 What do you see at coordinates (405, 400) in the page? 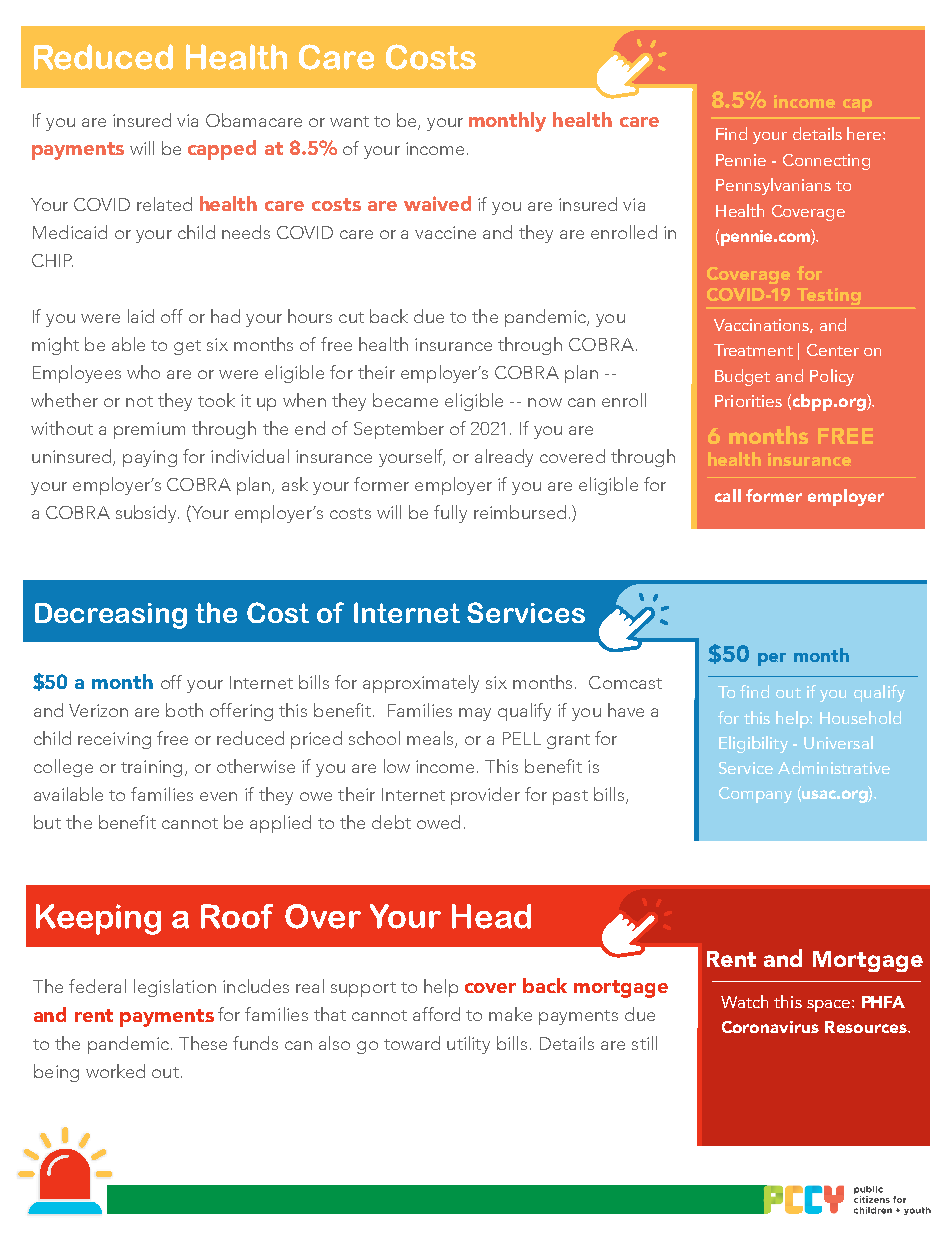
I see `became` at bounding box center [405, 400].
